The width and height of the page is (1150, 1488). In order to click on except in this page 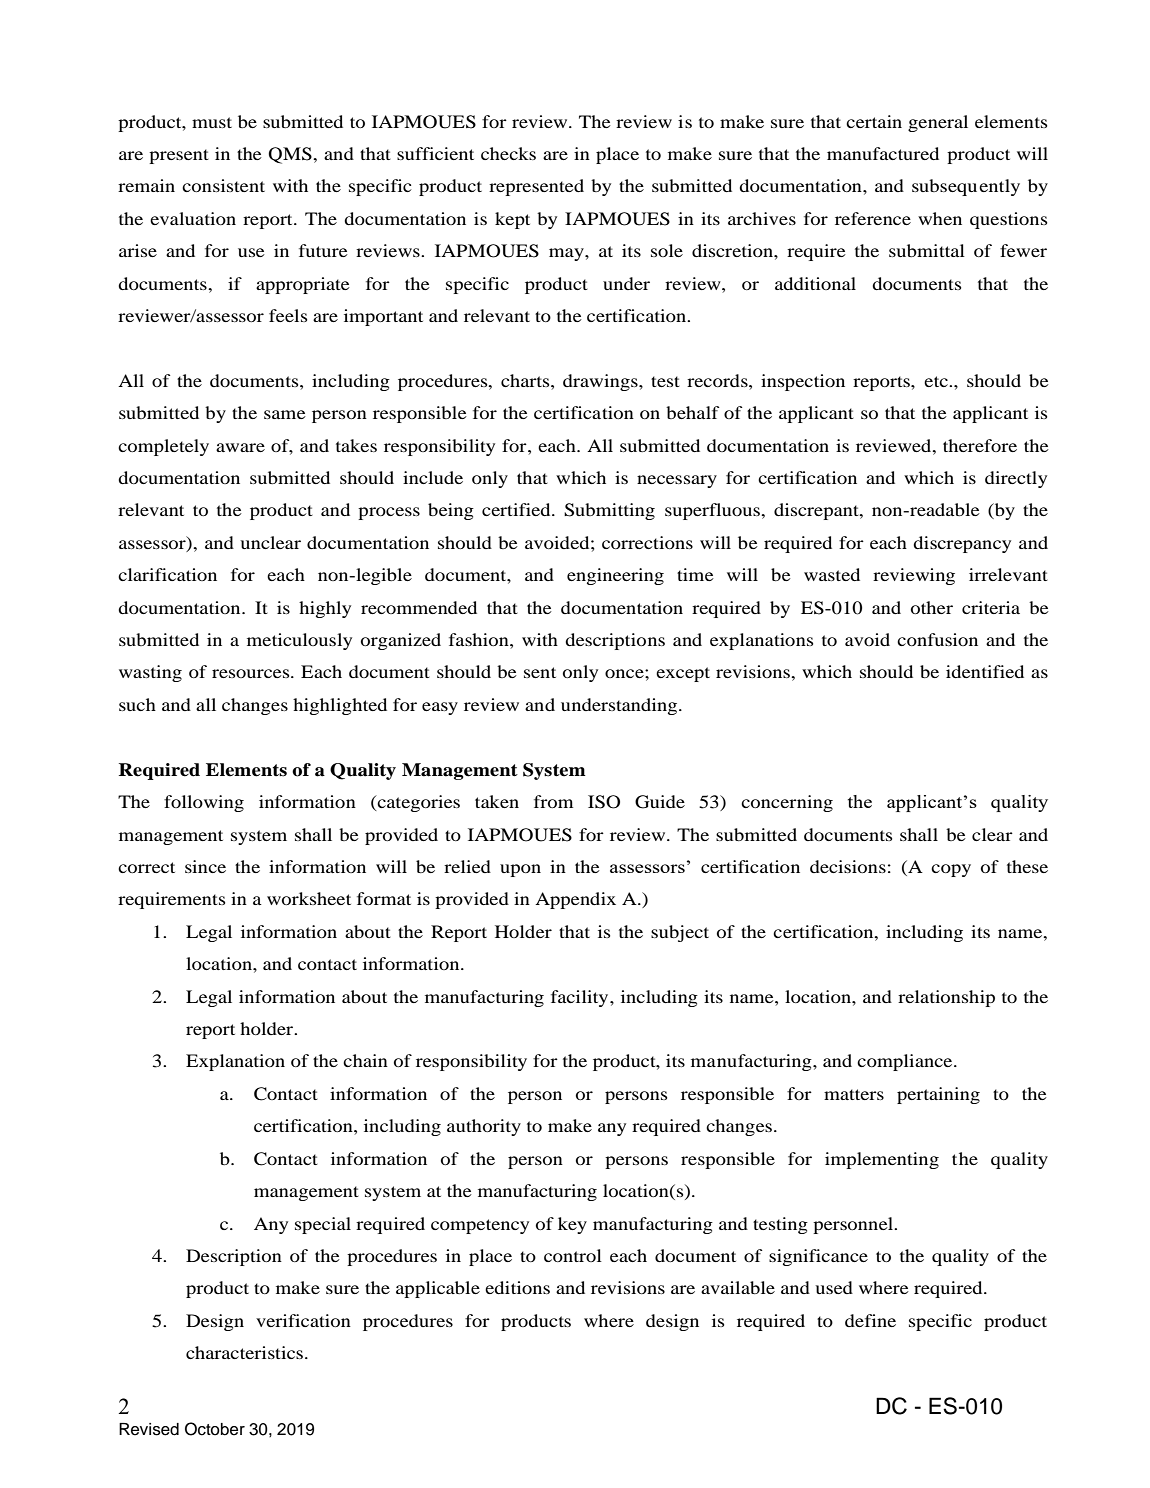, I will do `click(683, 674)`.
